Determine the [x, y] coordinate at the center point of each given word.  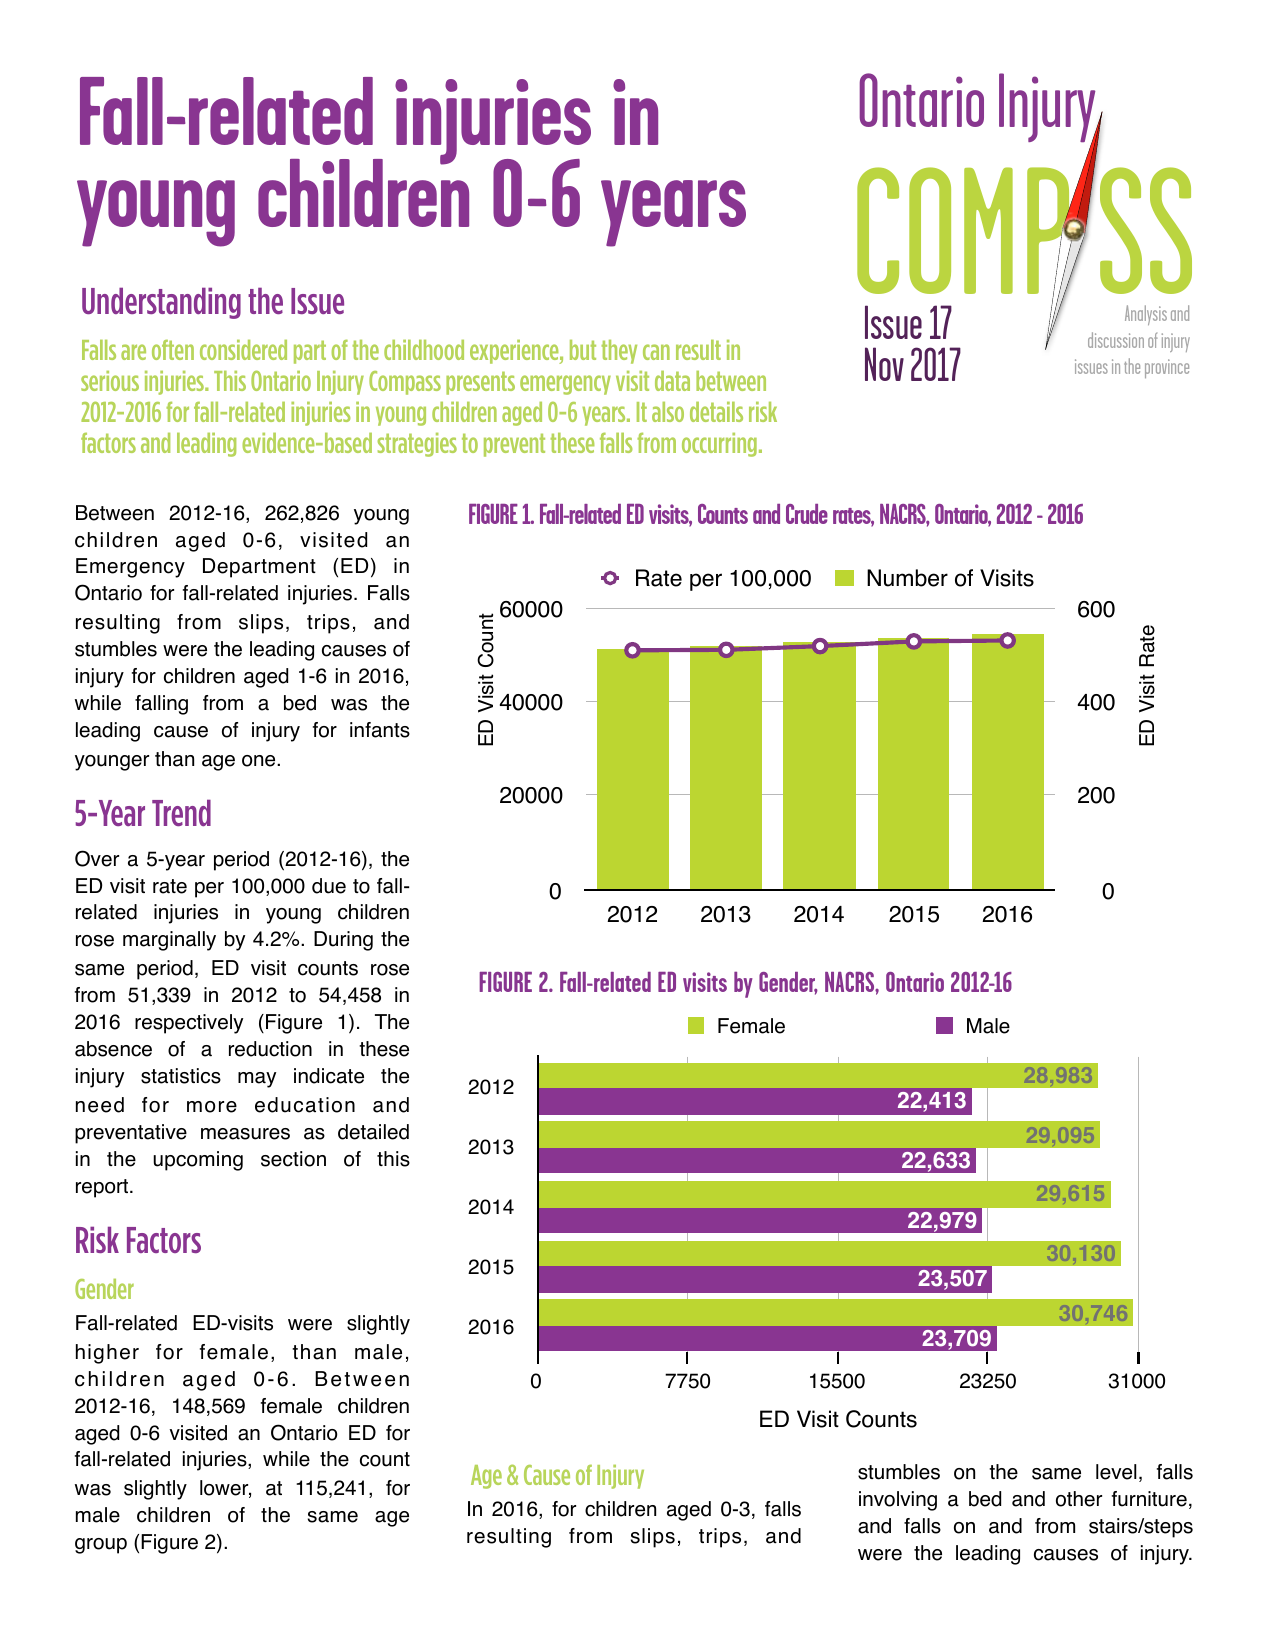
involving [898, 1501]
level [1116, 1472]
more [212, 1107]
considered [243, 350]
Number [907, 578]
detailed [373, 1132]
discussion [1116, 340]
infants [380, 730]
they [619, 352]
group [101, 1546]
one [260, 761]
